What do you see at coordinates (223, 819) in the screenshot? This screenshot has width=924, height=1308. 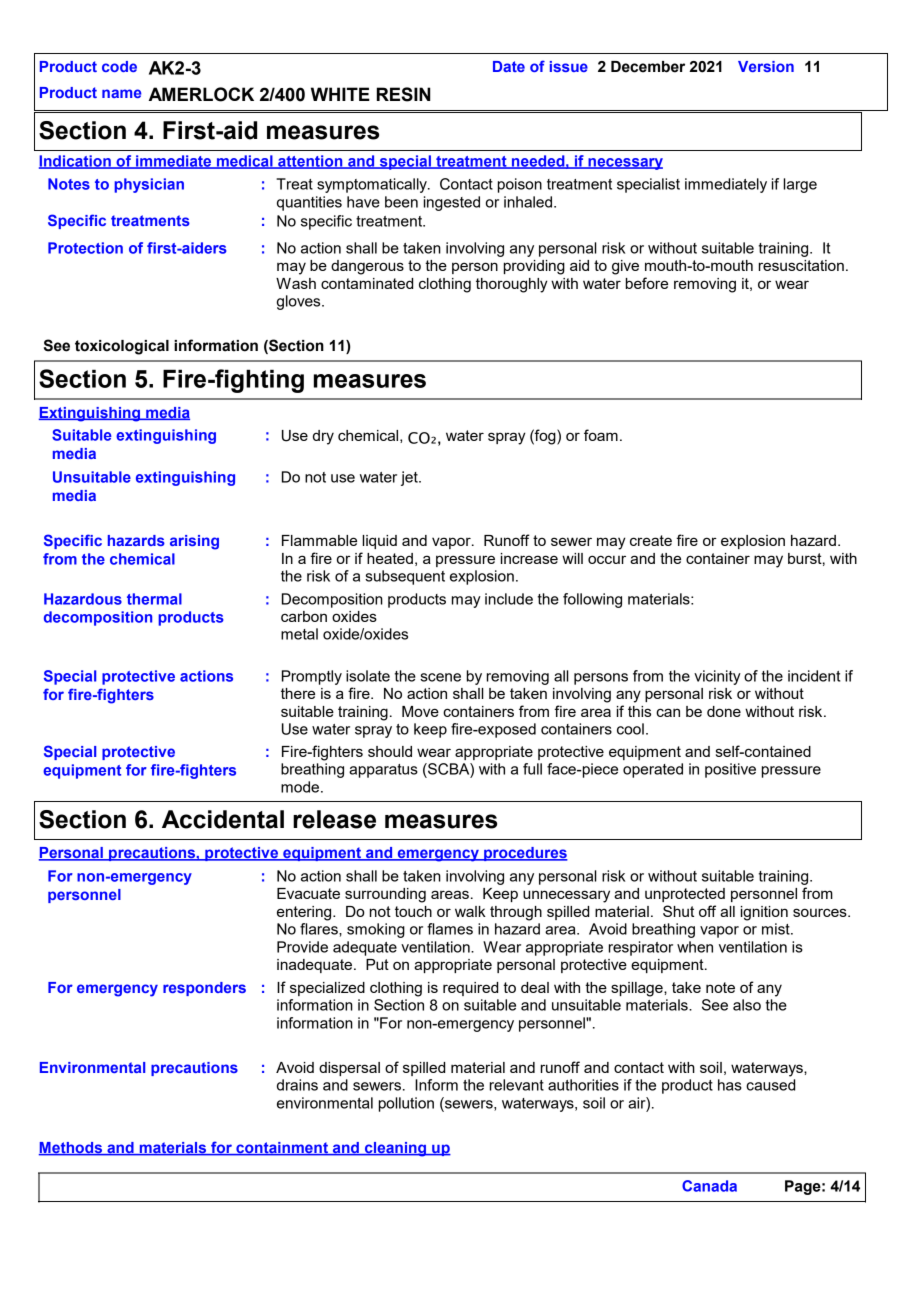 I see `Accidental` at bounding box center [223, 819].
